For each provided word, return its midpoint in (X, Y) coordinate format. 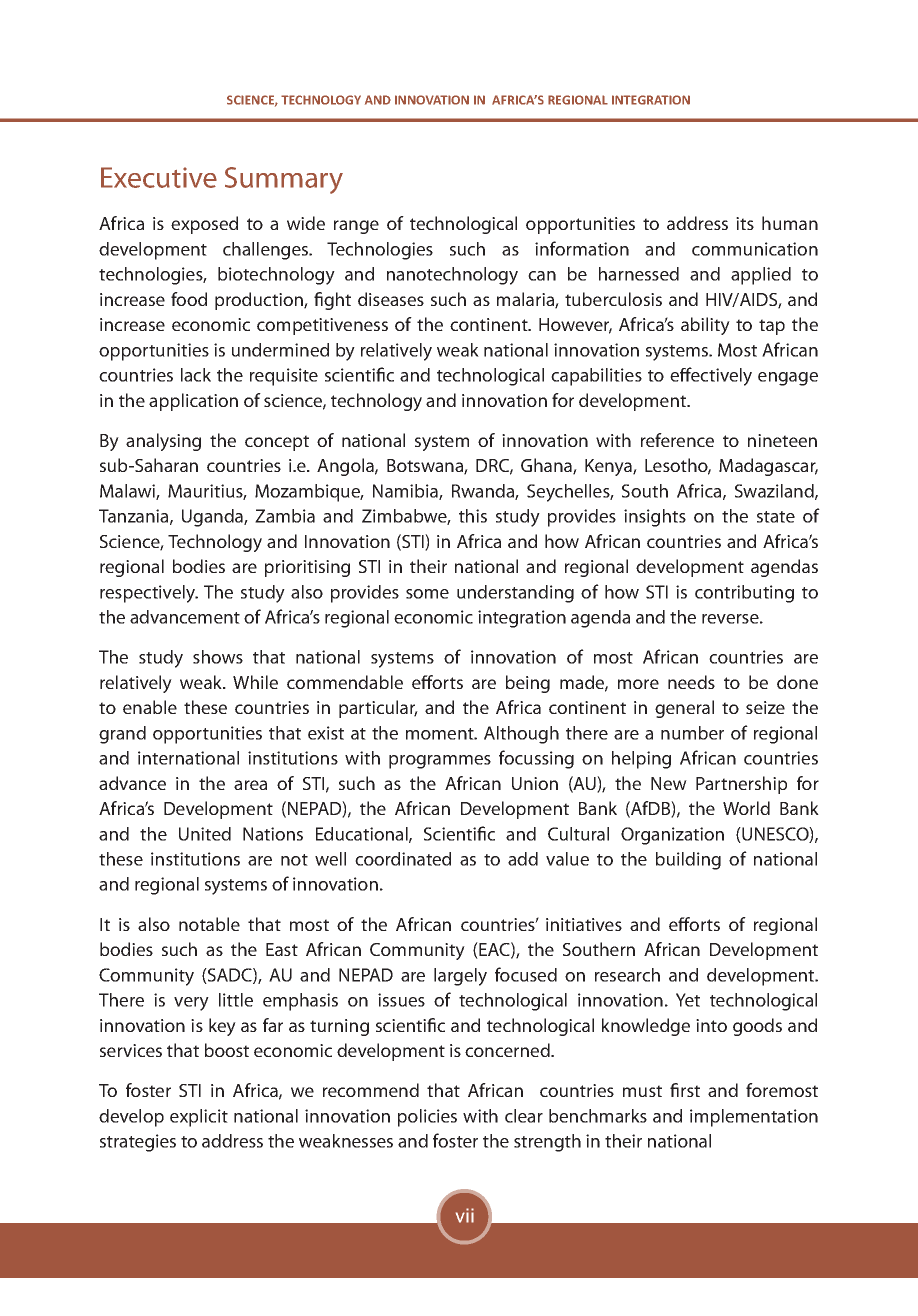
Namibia (406, 492)
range (356, 227)
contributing (744, 594)
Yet (688, 1000)
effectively (711, 376)
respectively (149, 594)
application (193, 402)
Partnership (741, 785)
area (250, 785)
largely (460, 977)
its (745, 223)
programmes (440, 762)
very (191, 1004)
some (427, 594)
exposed (204, 225)
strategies (138, 1143)
